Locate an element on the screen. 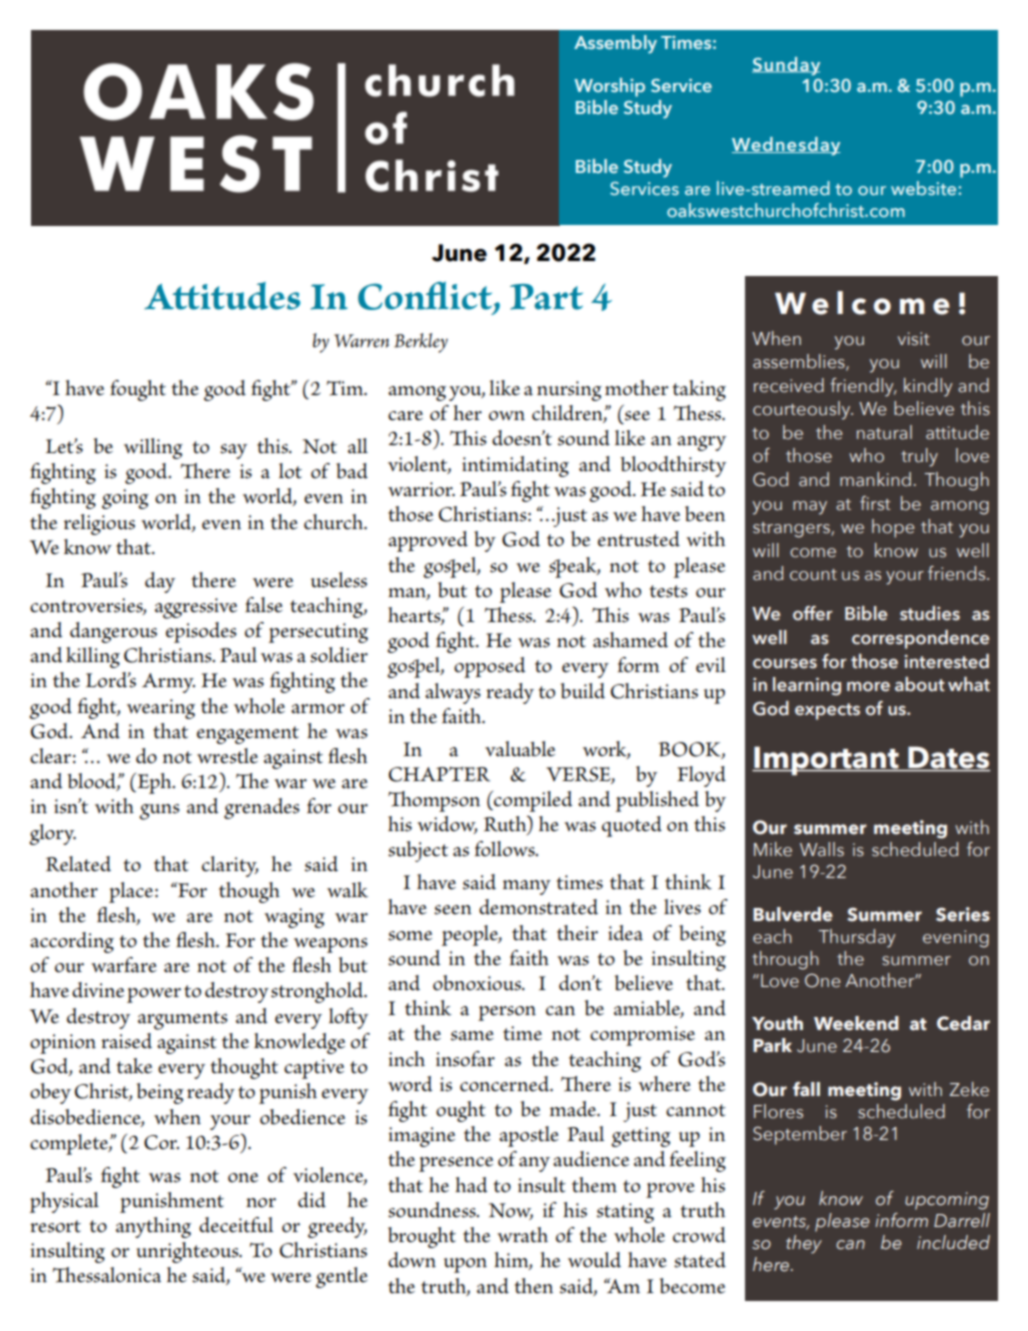 The image size is (1028, 1331). unrighteous is located at coordinates (189, 1252).
